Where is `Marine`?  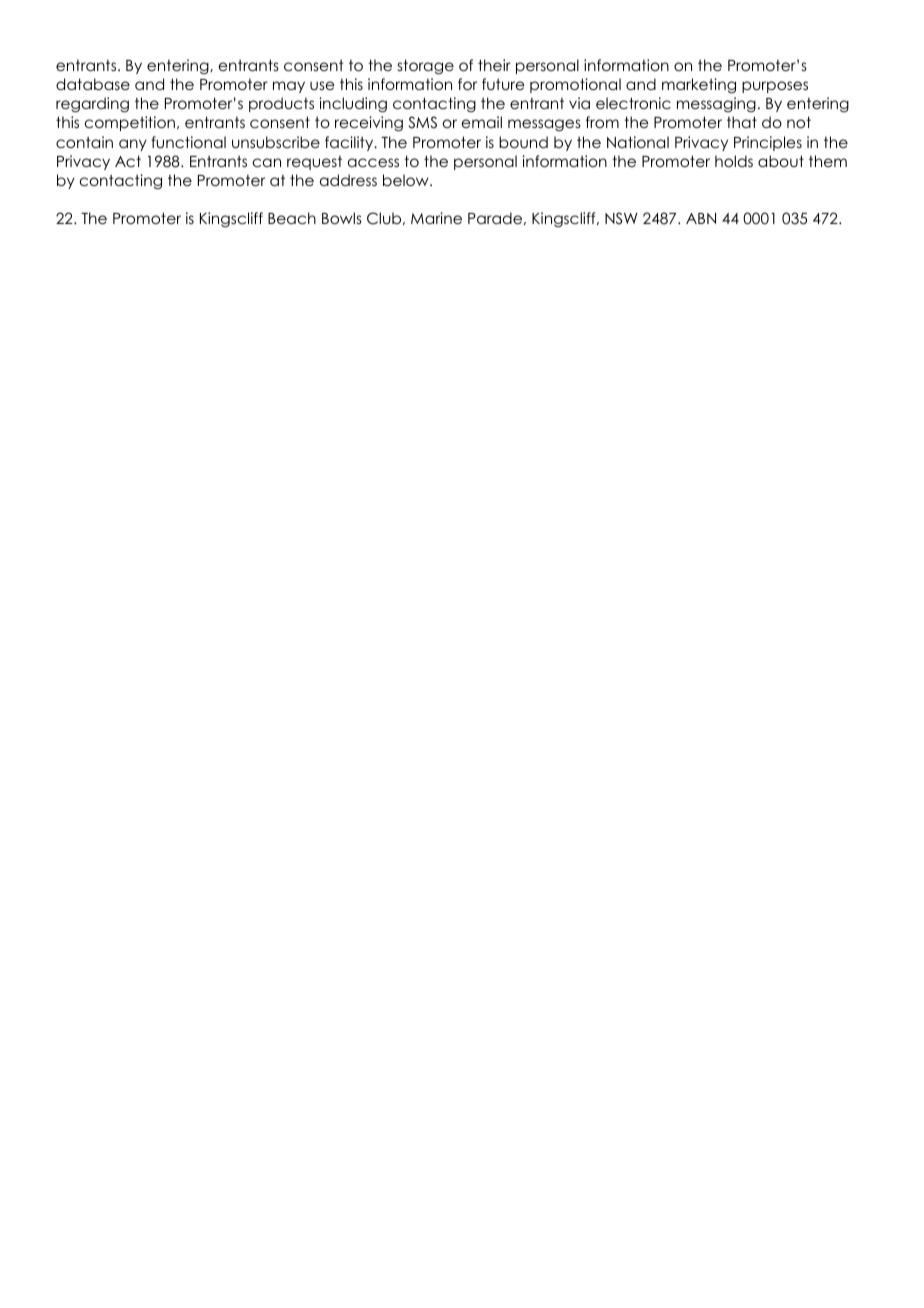
Marine is located at coordinates (436, 218).
